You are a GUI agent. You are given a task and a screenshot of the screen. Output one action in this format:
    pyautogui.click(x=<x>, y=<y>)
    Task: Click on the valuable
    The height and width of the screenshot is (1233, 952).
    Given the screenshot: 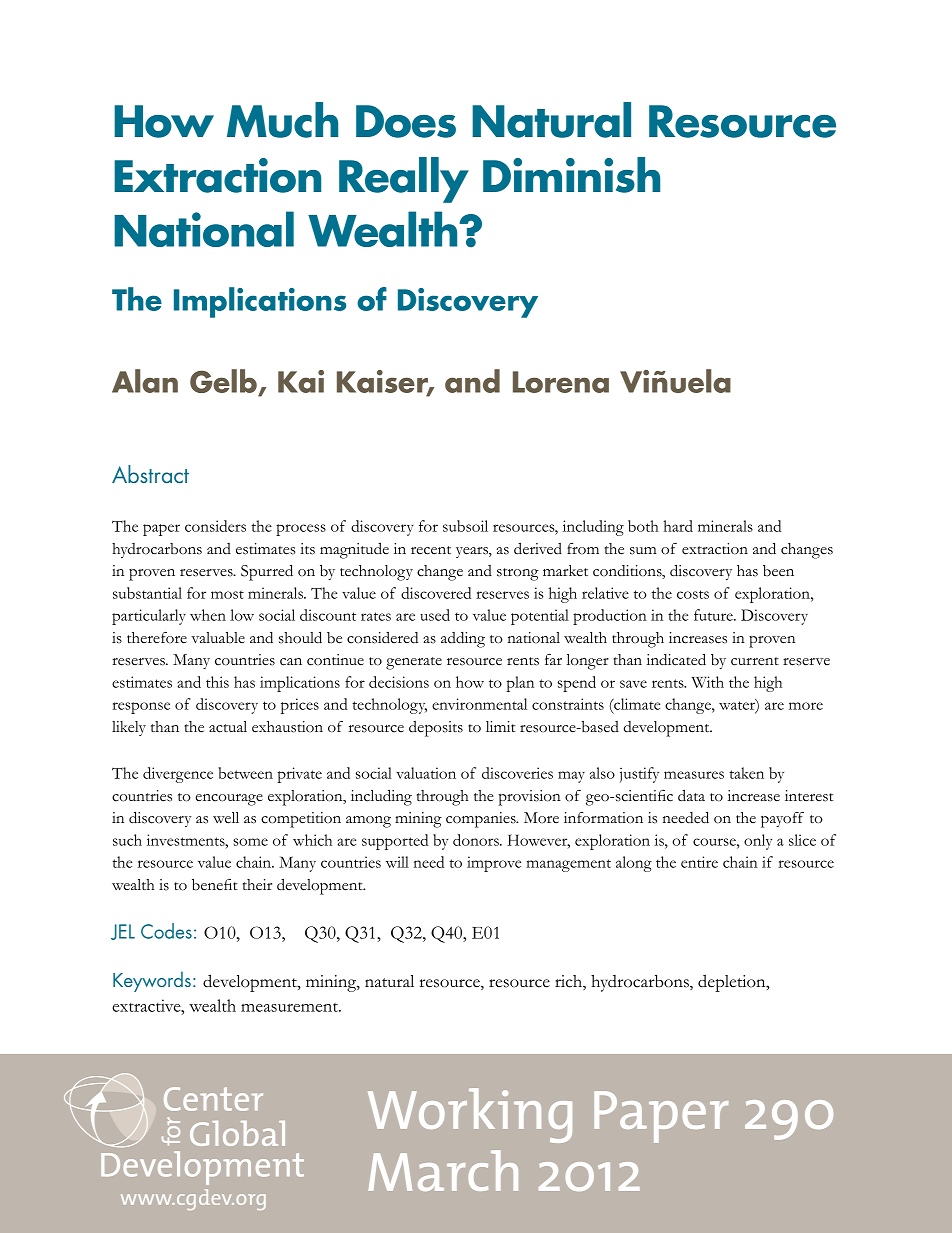 What is the action you would take?
    pyautogui.click(x=218, y=638)
